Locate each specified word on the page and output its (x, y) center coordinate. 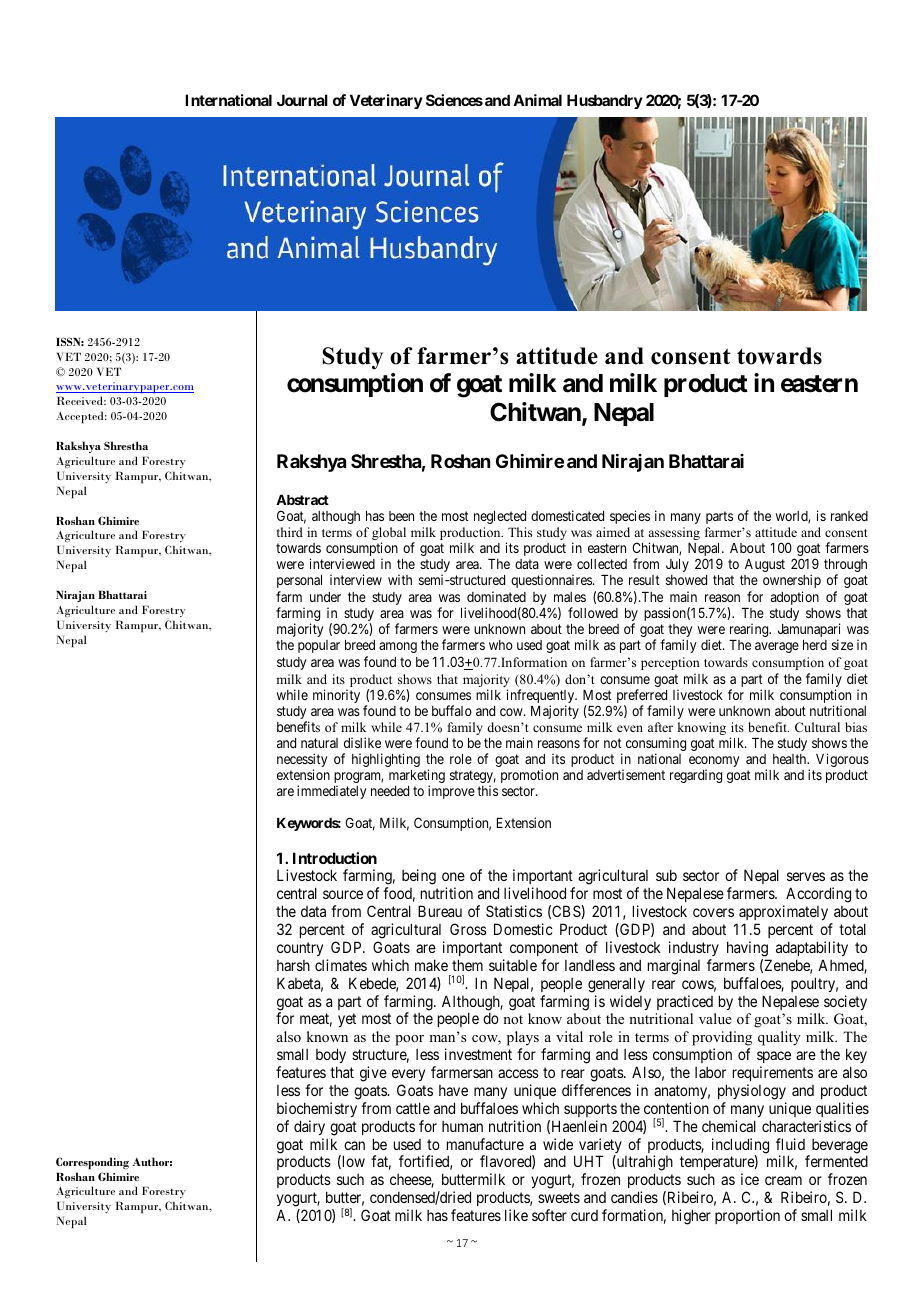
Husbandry (605, 101)
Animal (537, 100)
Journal (302, 100)
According (818, 895)
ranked (849, 516)
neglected (500, 517)
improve (451, 792)
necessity (302, 761)
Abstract (302, 500)
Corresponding (92, 1163)
